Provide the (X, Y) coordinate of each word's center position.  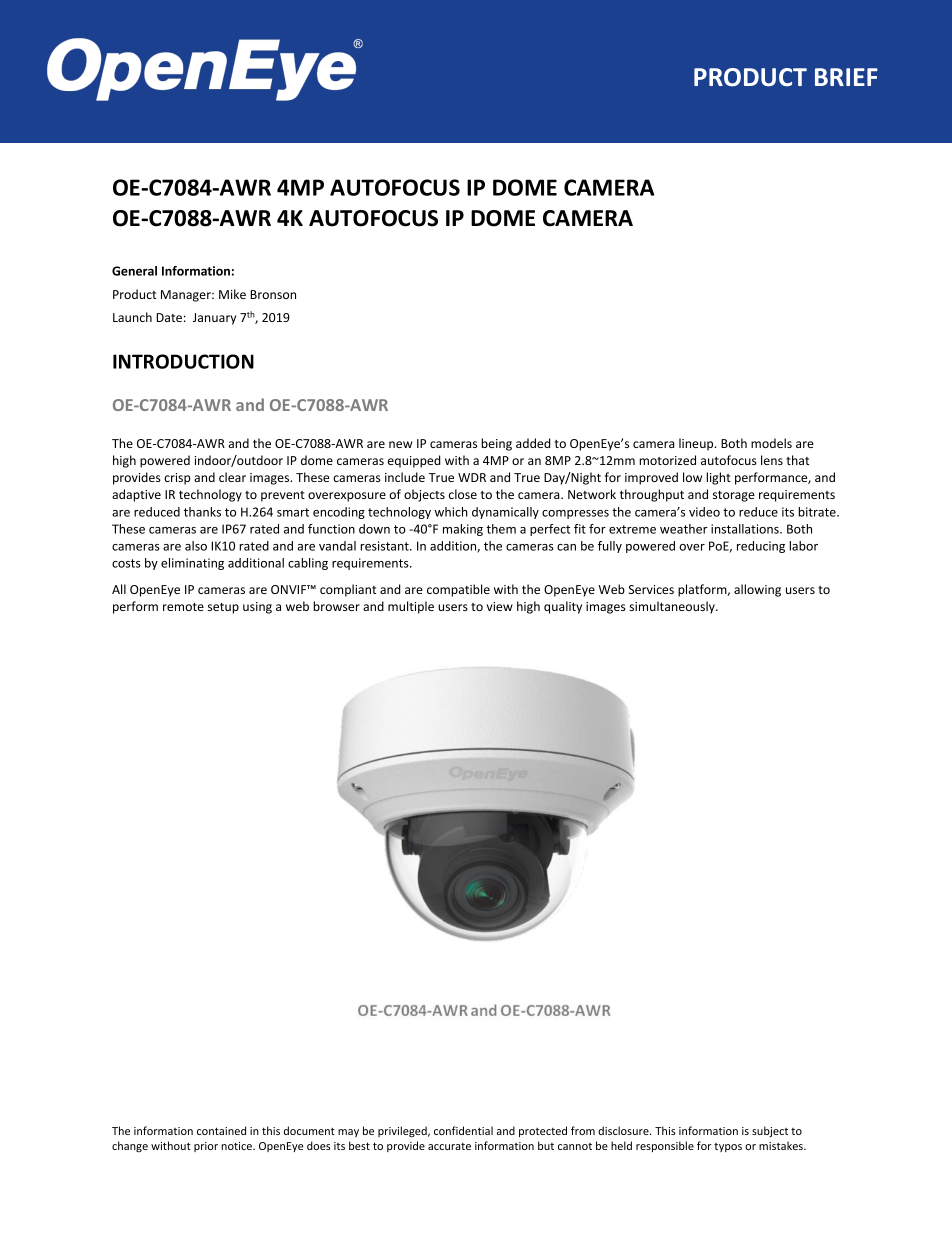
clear (232, 477)
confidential (463, 1130)
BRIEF (846, 77)
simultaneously (673, 607)
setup (223, 608)
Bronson (273, 294)
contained (221, 1130)
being (496, 444)
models (771, 443)
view (500, 606)
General (134, 271)
